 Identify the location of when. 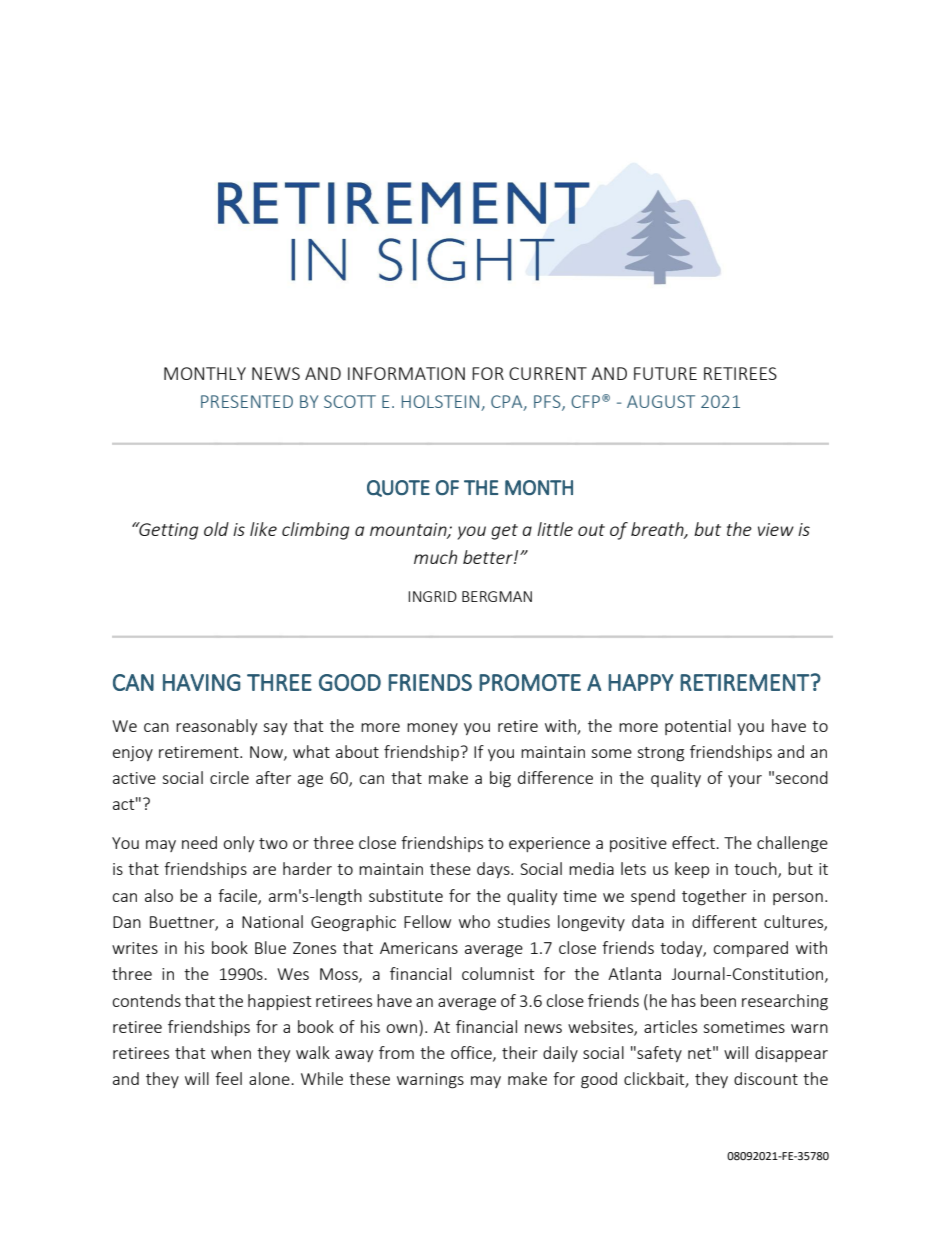
(231, 1052).
